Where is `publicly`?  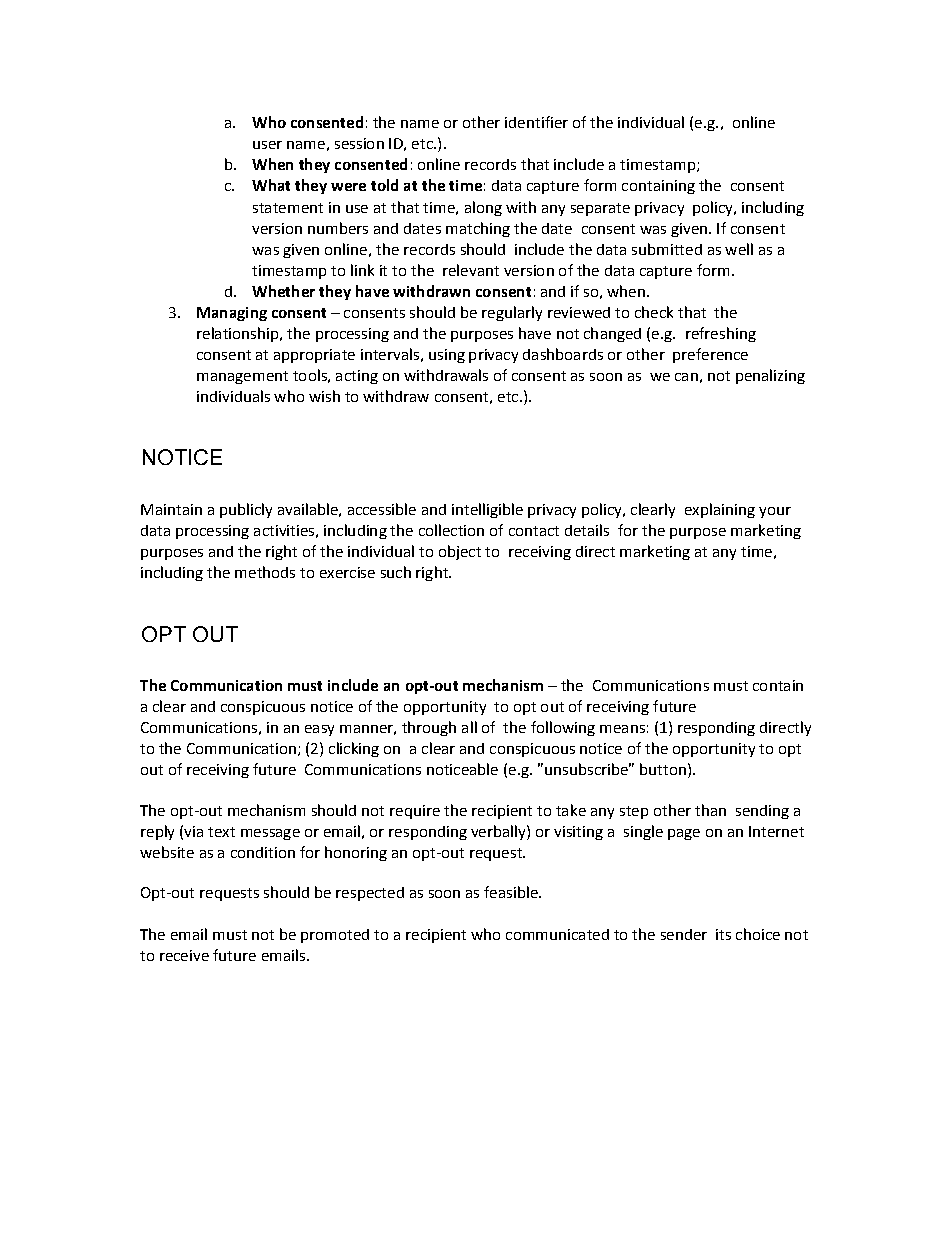
publicly is located at coordinates (246, 510).
